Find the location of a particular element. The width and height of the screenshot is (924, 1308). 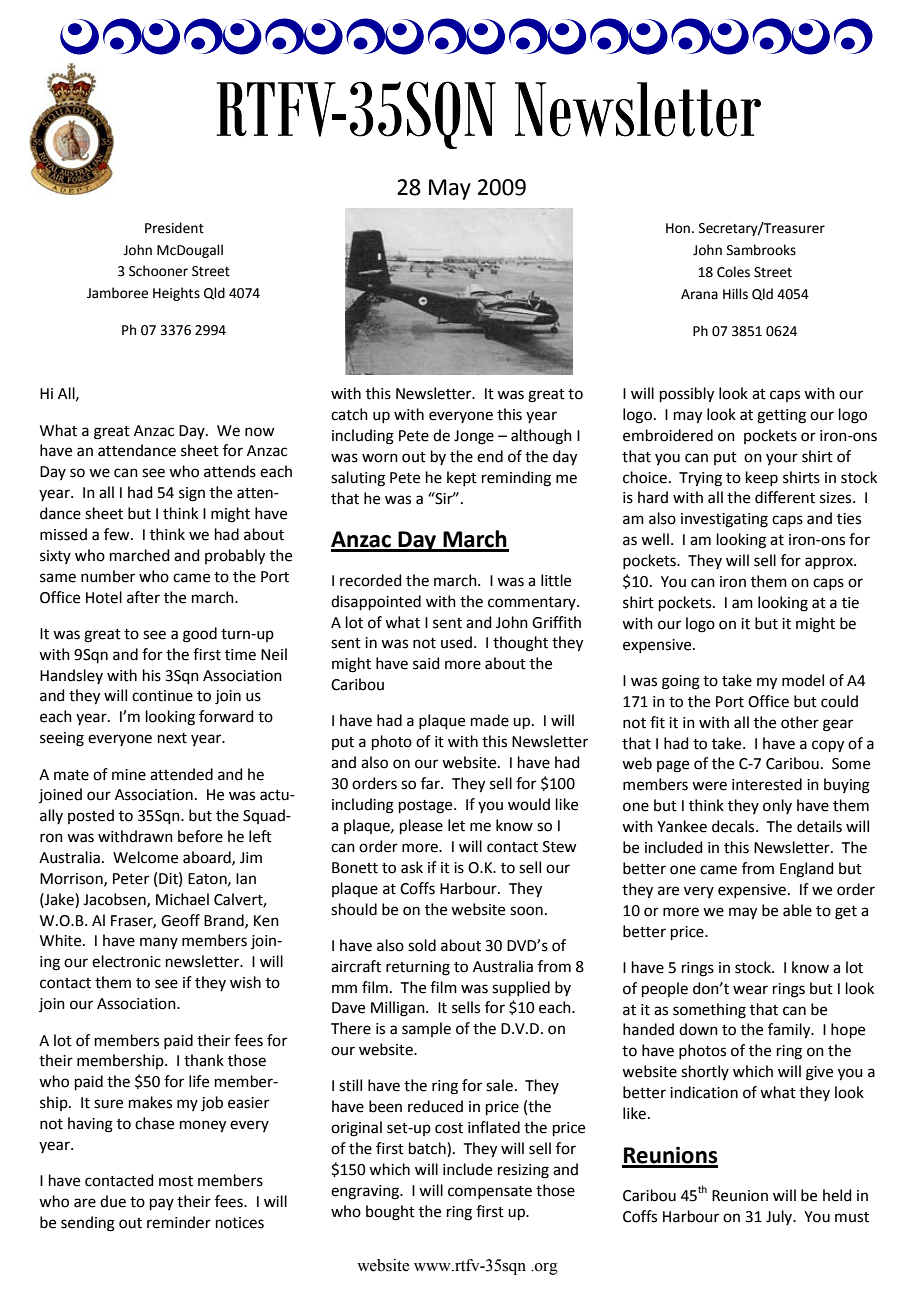

bought is located at coordinates (390, 1213).
